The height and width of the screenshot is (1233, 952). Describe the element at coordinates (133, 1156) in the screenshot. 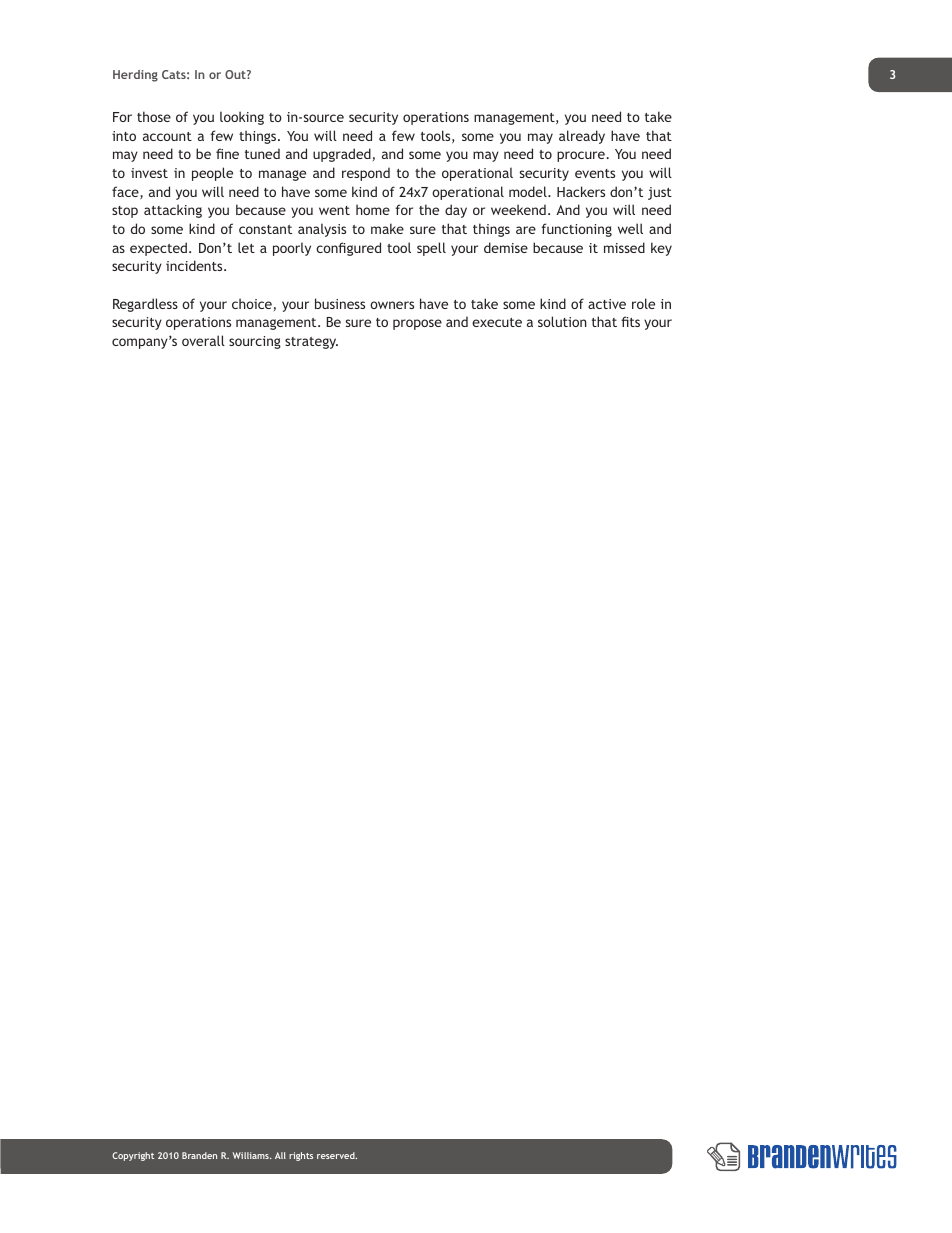

I see `Copyright` at that location.
